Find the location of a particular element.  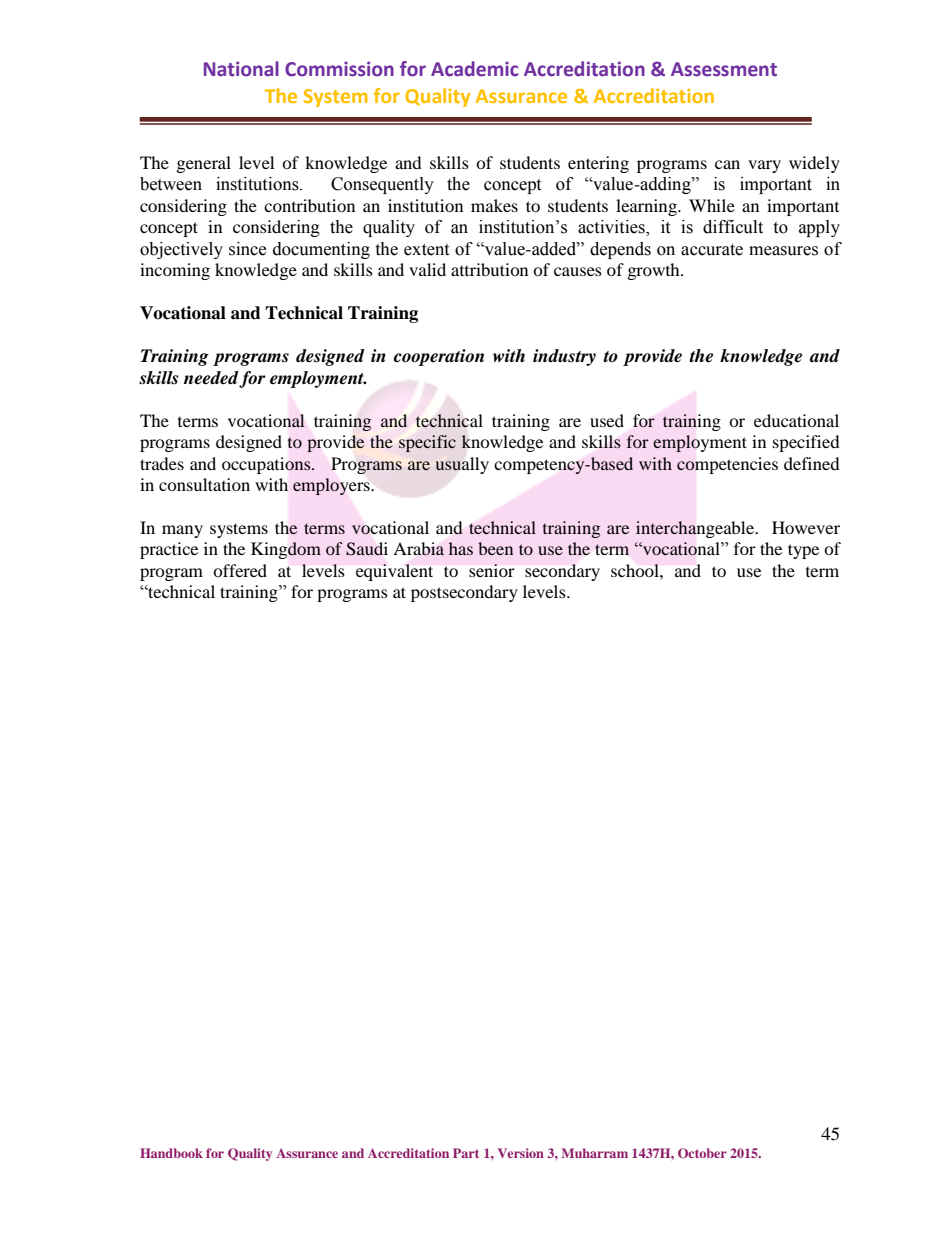

National is located at coordinates (241, 69).
